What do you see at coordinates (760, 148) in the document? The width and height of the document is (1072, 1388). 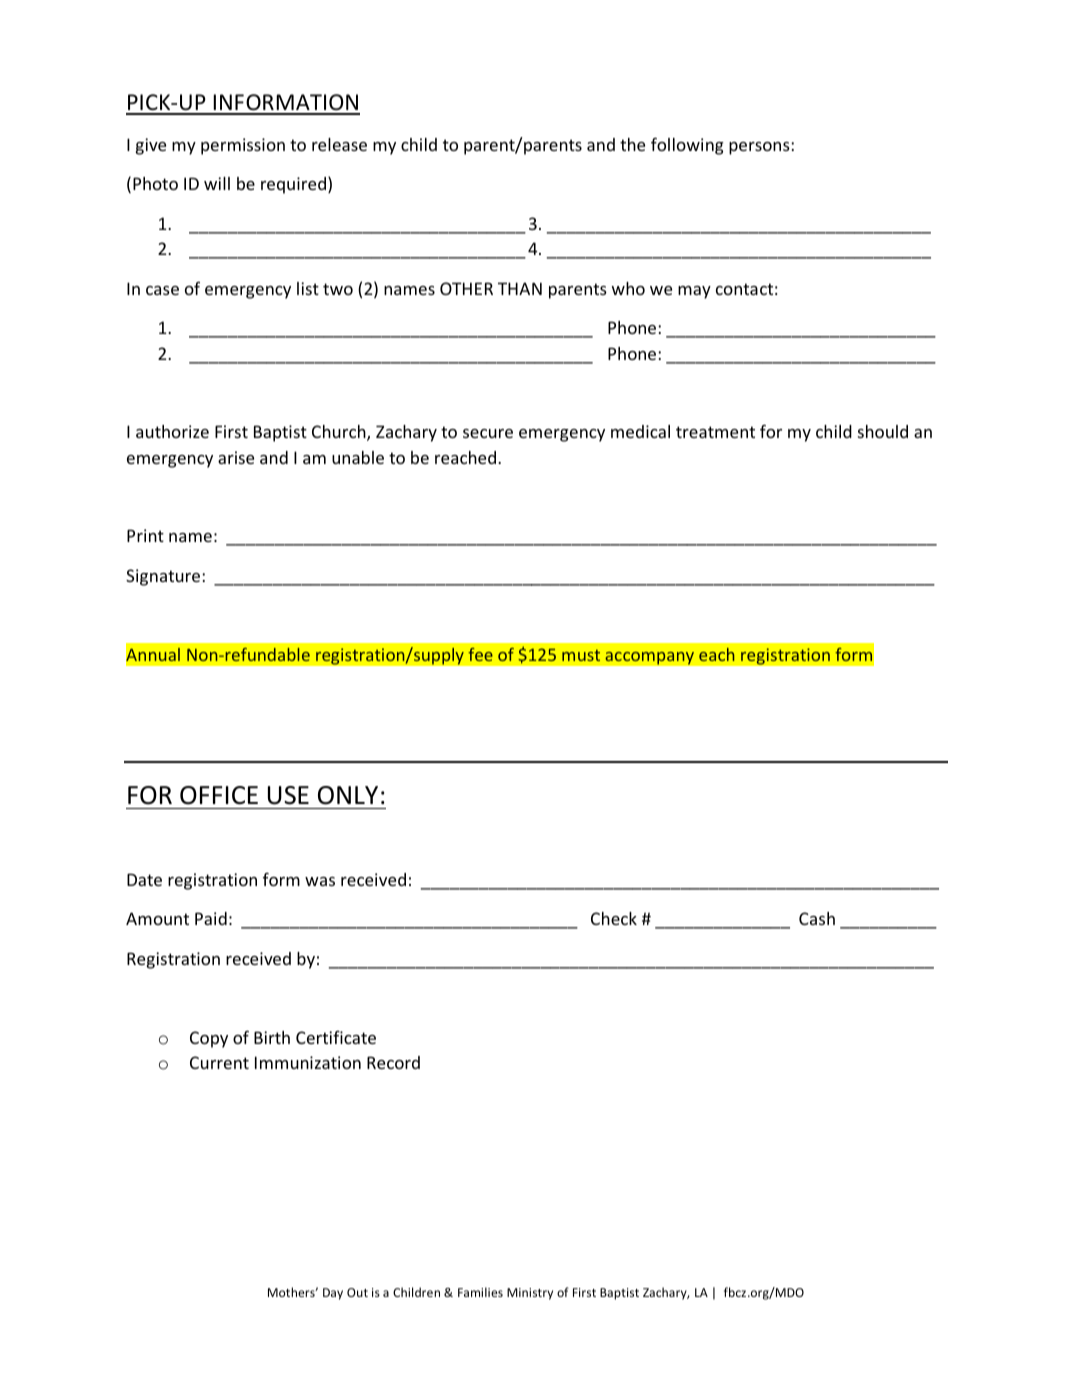 I see `persons` at bounding box center [760, 148].
